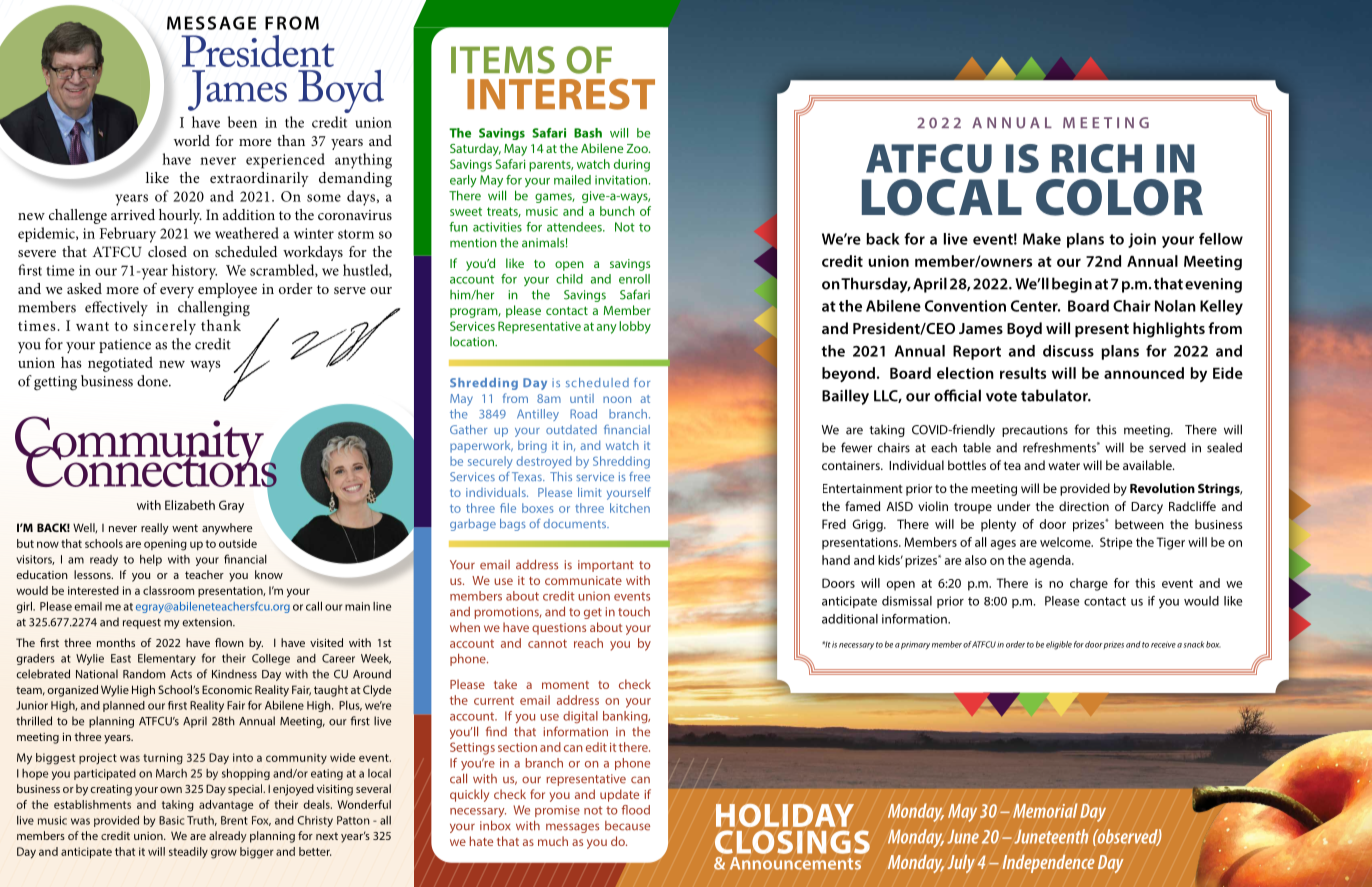 Image resolution: width=1372 pixels, height=887 pixels. Describe the element at coordinates (639, 476) in the document. I see `free` at that location.
